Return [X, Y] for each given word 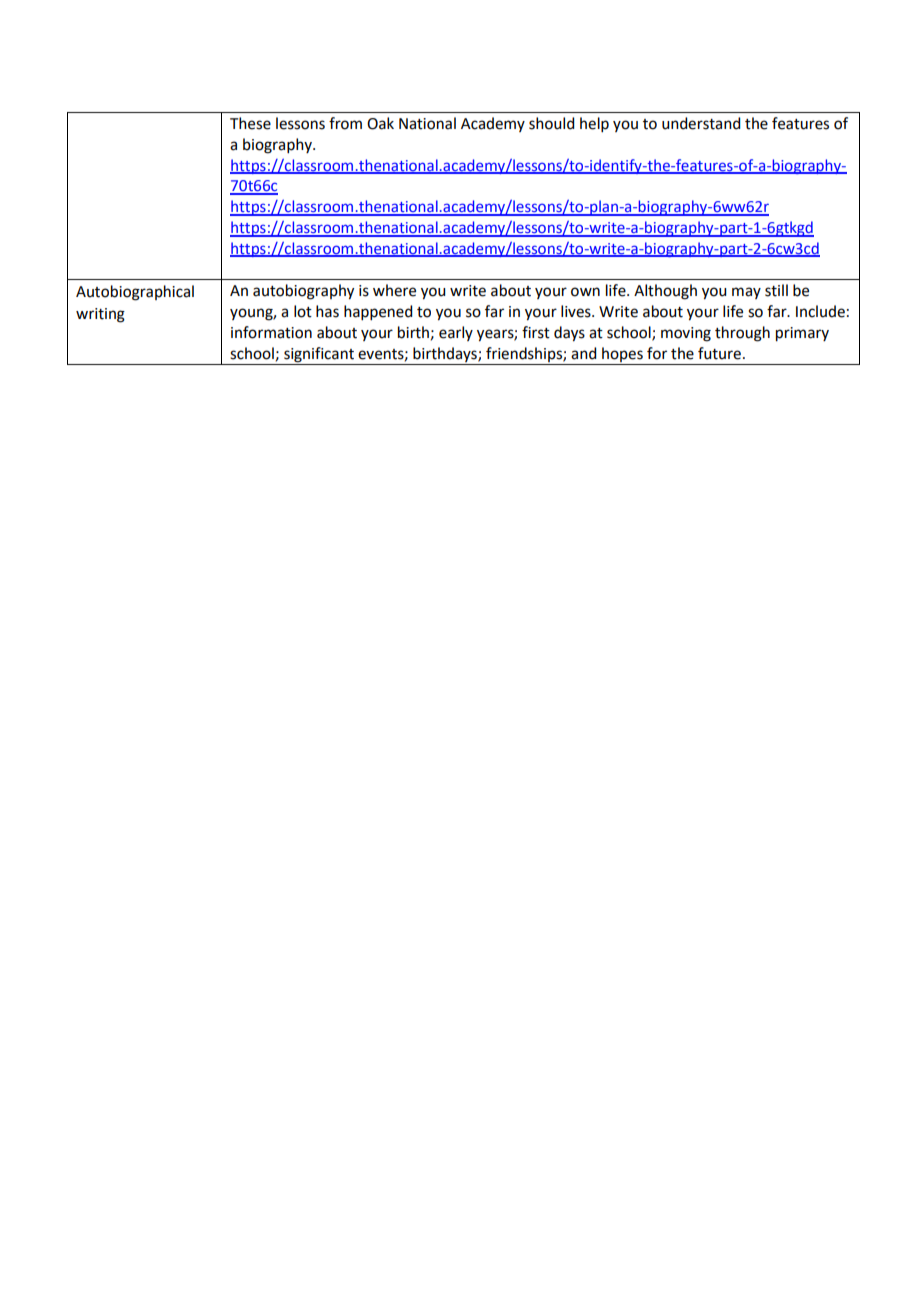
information [271, 332]
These [250, 123]
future [719, 353]
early [456, 333]
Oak [380, 123]
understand [701, 123]
